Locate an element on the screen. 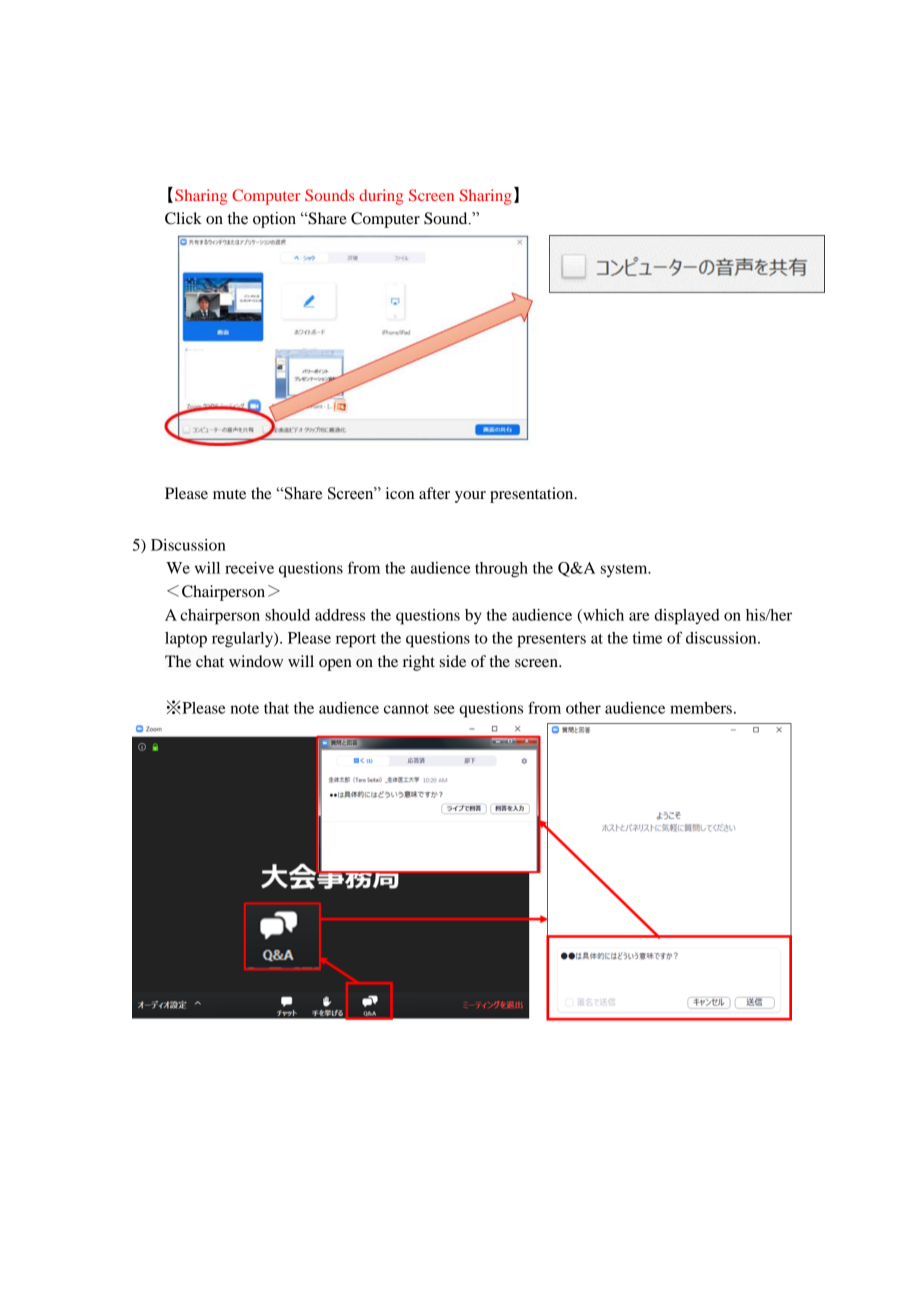 This screenshot has width=924, height=1308. presentation is located at coordinates (533, 495).
